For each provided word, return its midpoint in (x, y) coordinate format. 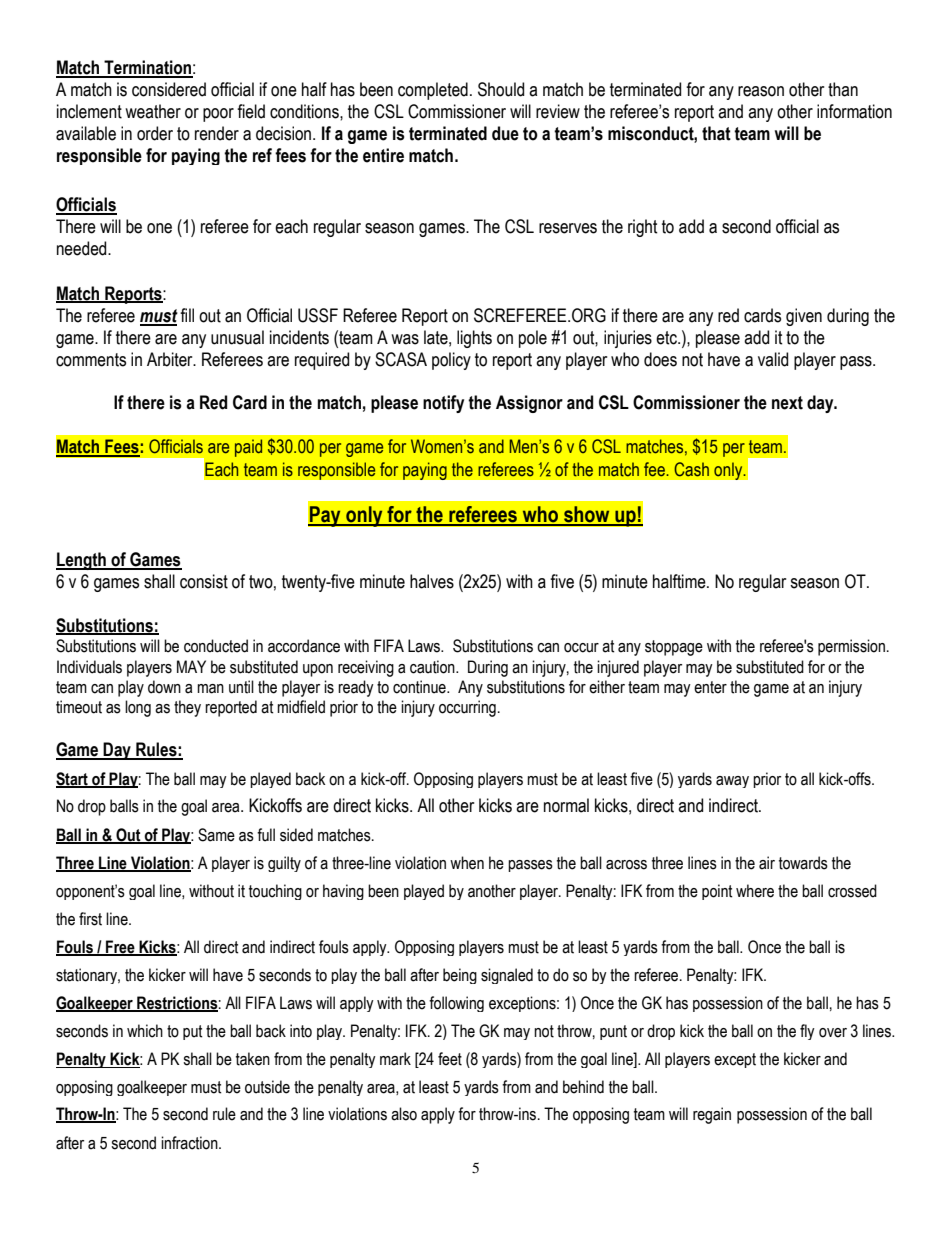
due (505, 133)
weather (153, 111)
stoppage (674, 648)
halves (432, 581)
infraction (190, 1143)
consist (204, 581)
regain (712, 1115)
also (404, 1114)
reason (761, 91)
